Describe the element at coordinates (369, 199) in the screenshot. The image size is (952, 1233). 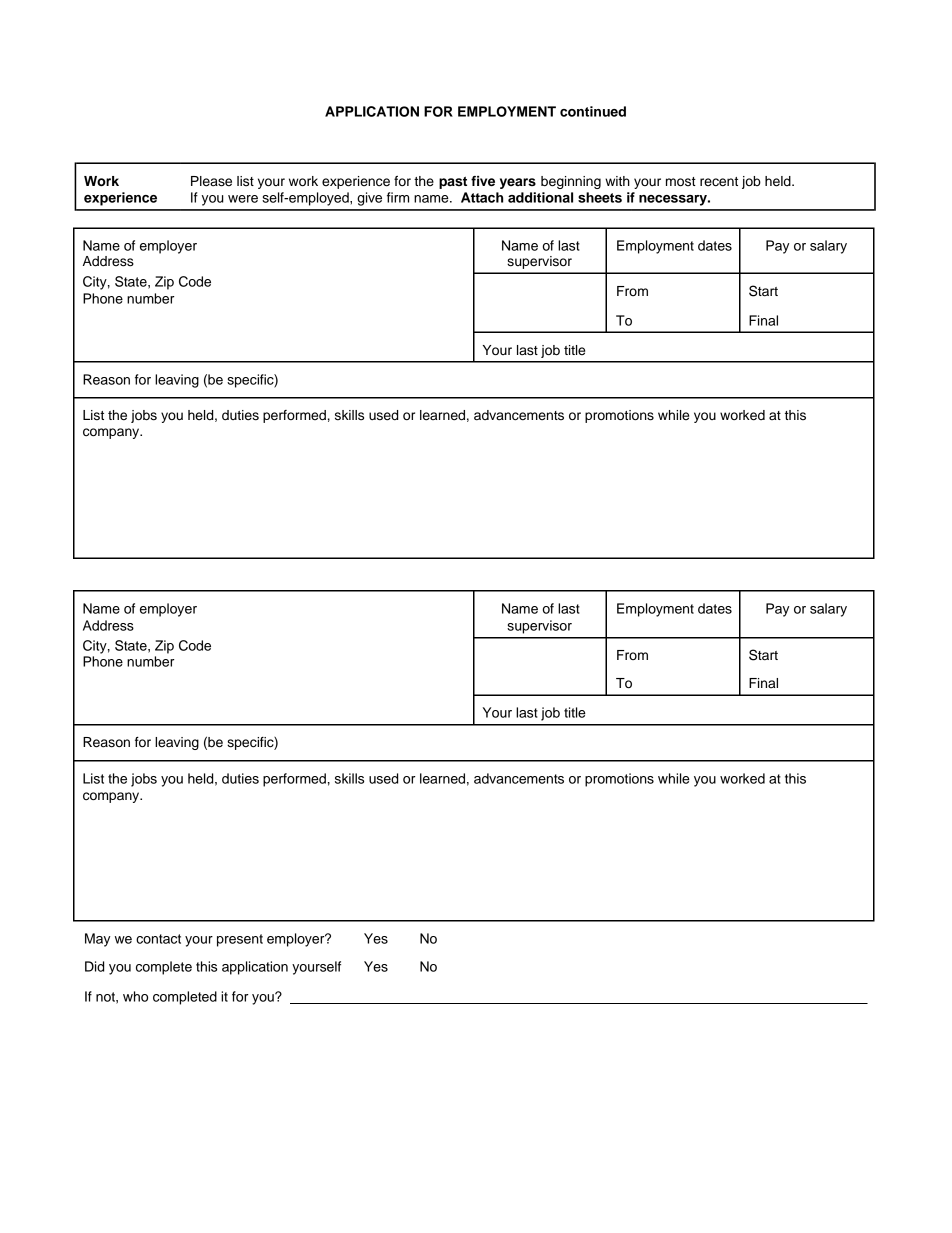
I see `give` at that location.
